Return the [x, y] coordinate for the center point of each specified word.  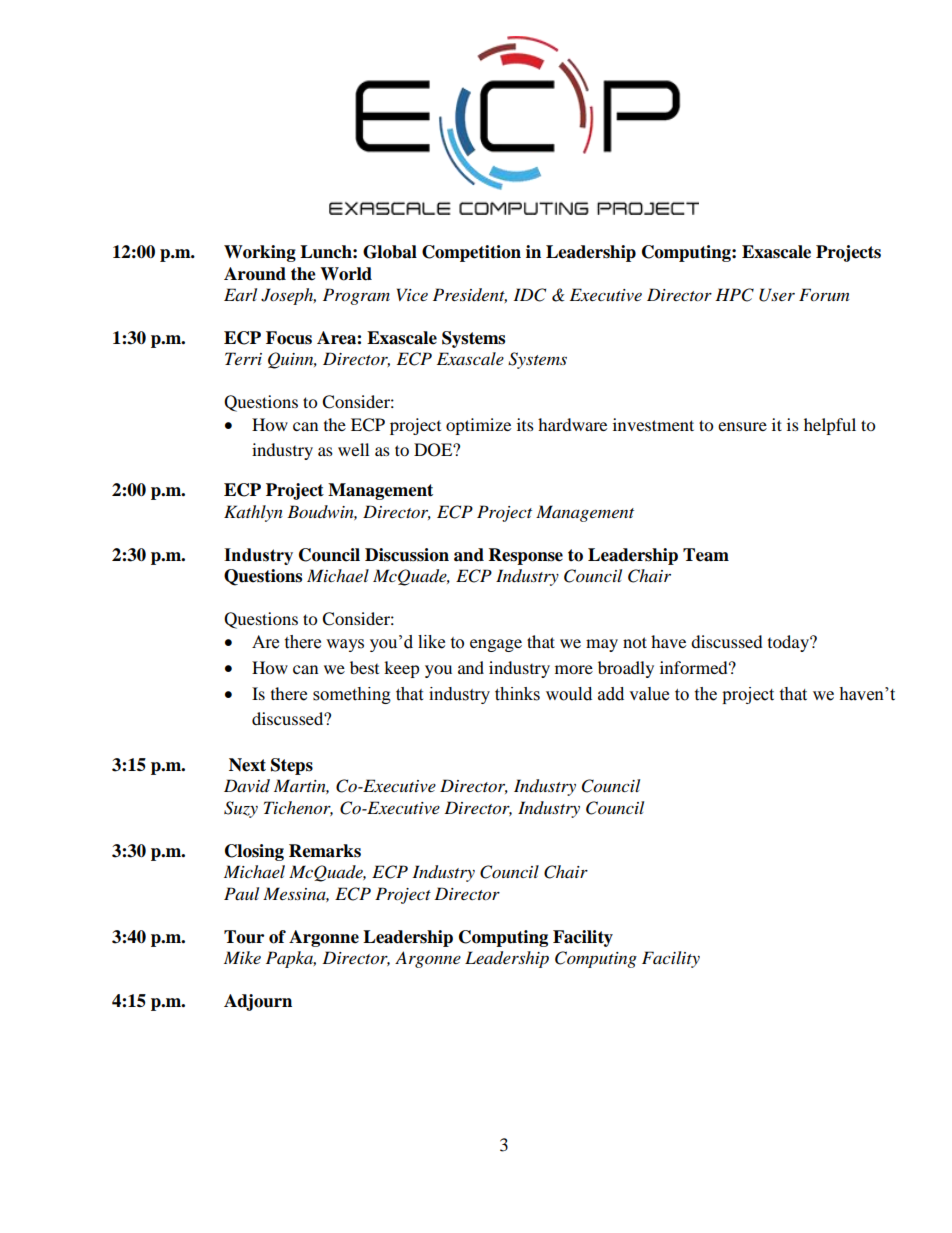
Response [526, 556]
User [777, 295]
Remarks [325, 851]
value [649, 694]
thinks [517, 694]
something [352, 695]
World [346, 274]
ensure [742, 426]
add [611, 694]
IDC [529, 295]
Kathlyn [253, 513]
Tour [244, 937]
